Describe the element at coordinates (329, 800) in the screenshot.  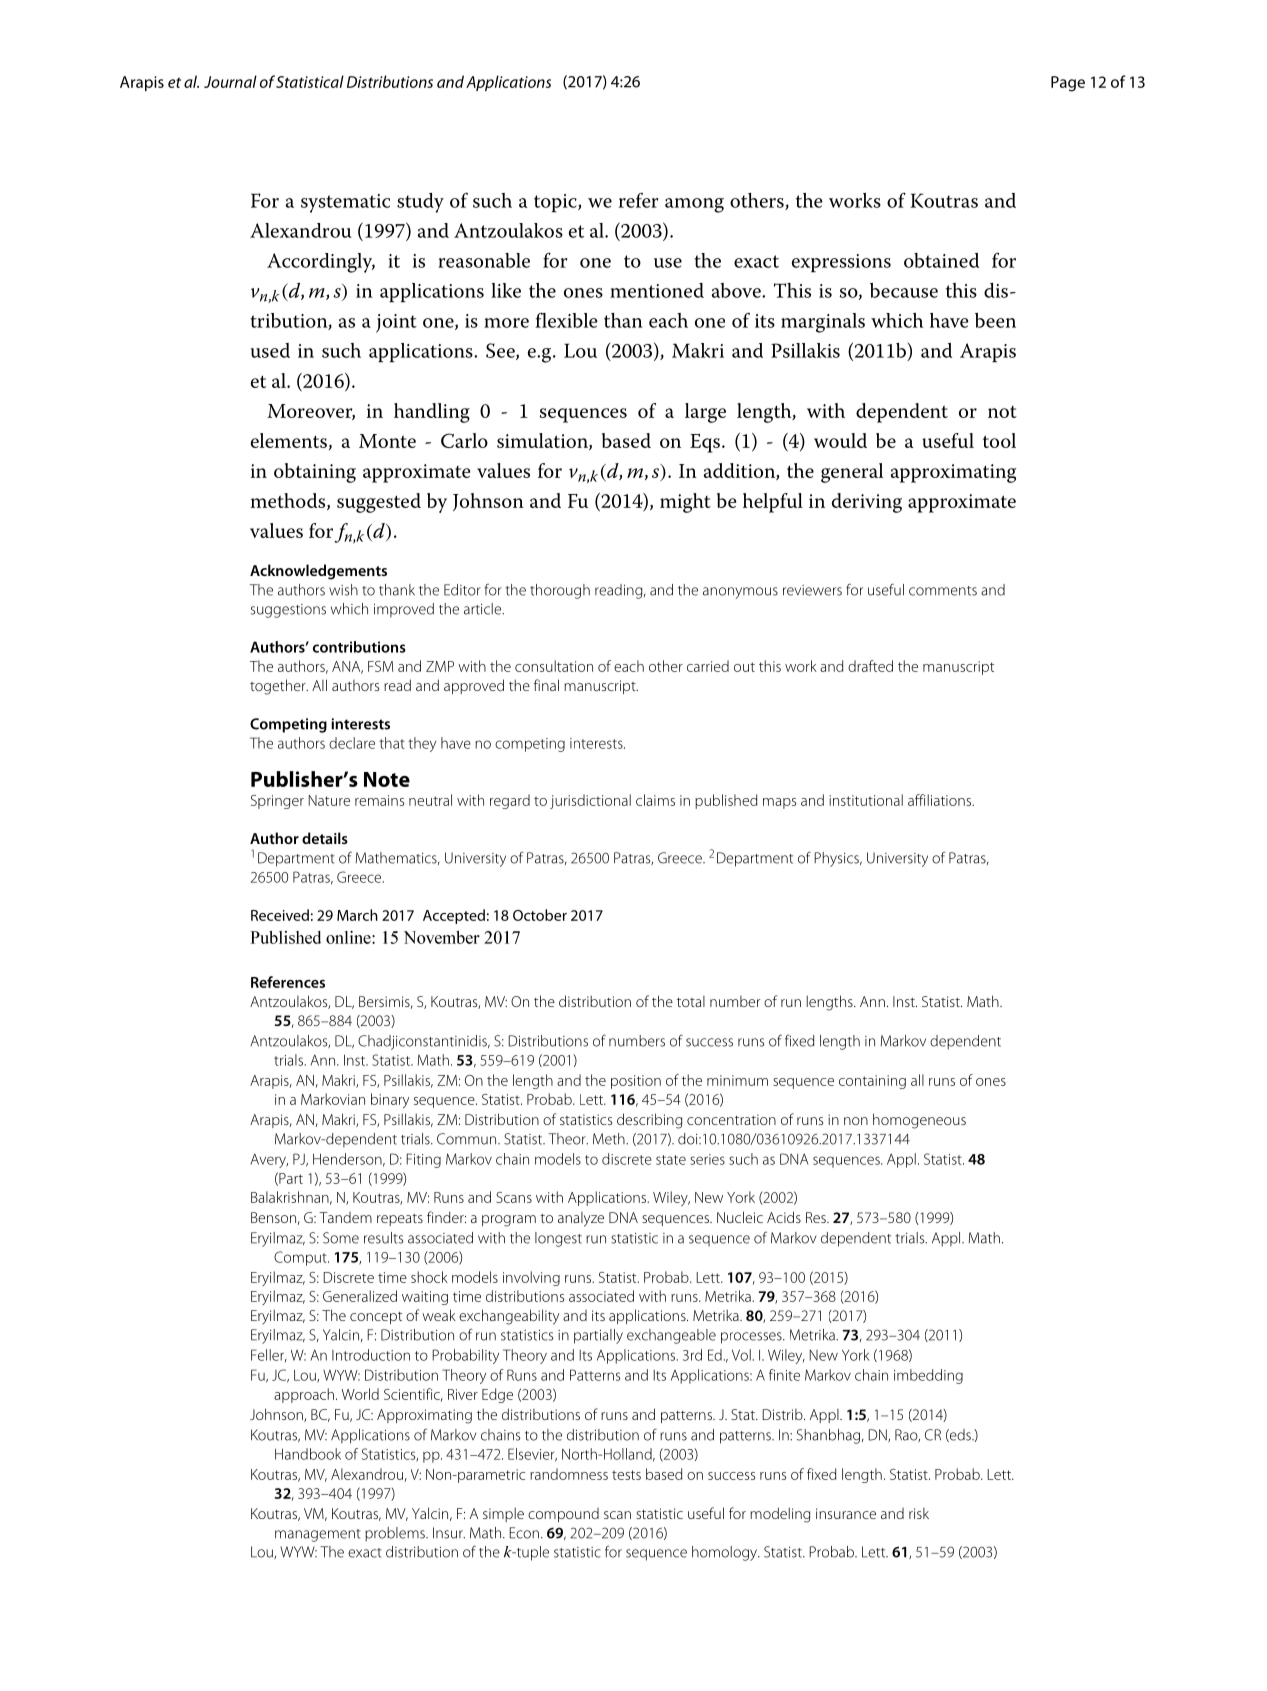
I see `Nature` at that location.
